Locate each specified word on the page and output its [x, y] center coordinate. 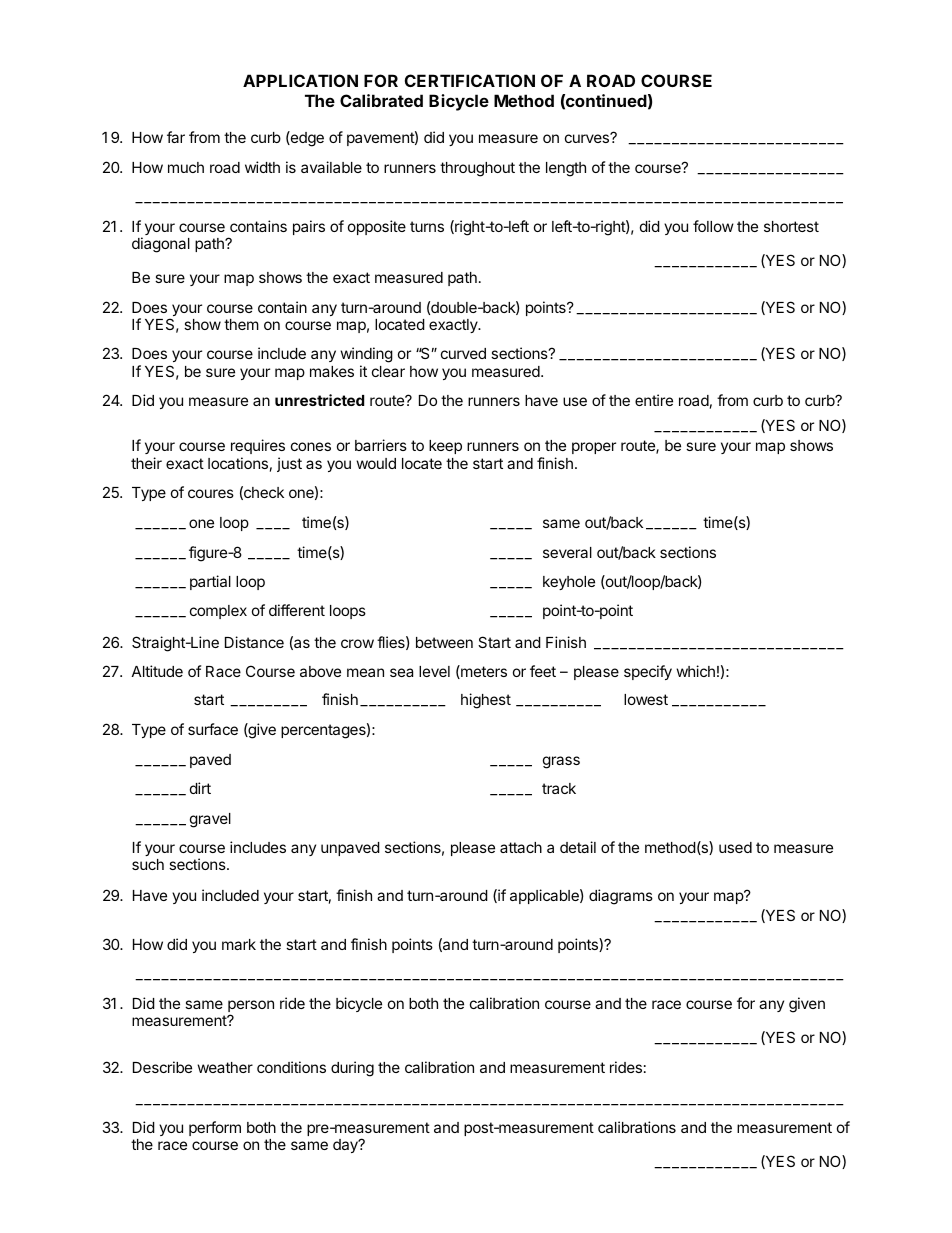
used [735, 847]
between [444, 642]
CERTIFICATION [470, 80]
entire [654, 400]
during [352, 1069]
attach [521, 847]
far [176, 137]
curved [463, 353]
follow [713, 226]
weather [225, 1067]
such [148, 864]
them [241, 324]
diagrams [621, 897]
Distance [254, 642]
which [695, 671]
